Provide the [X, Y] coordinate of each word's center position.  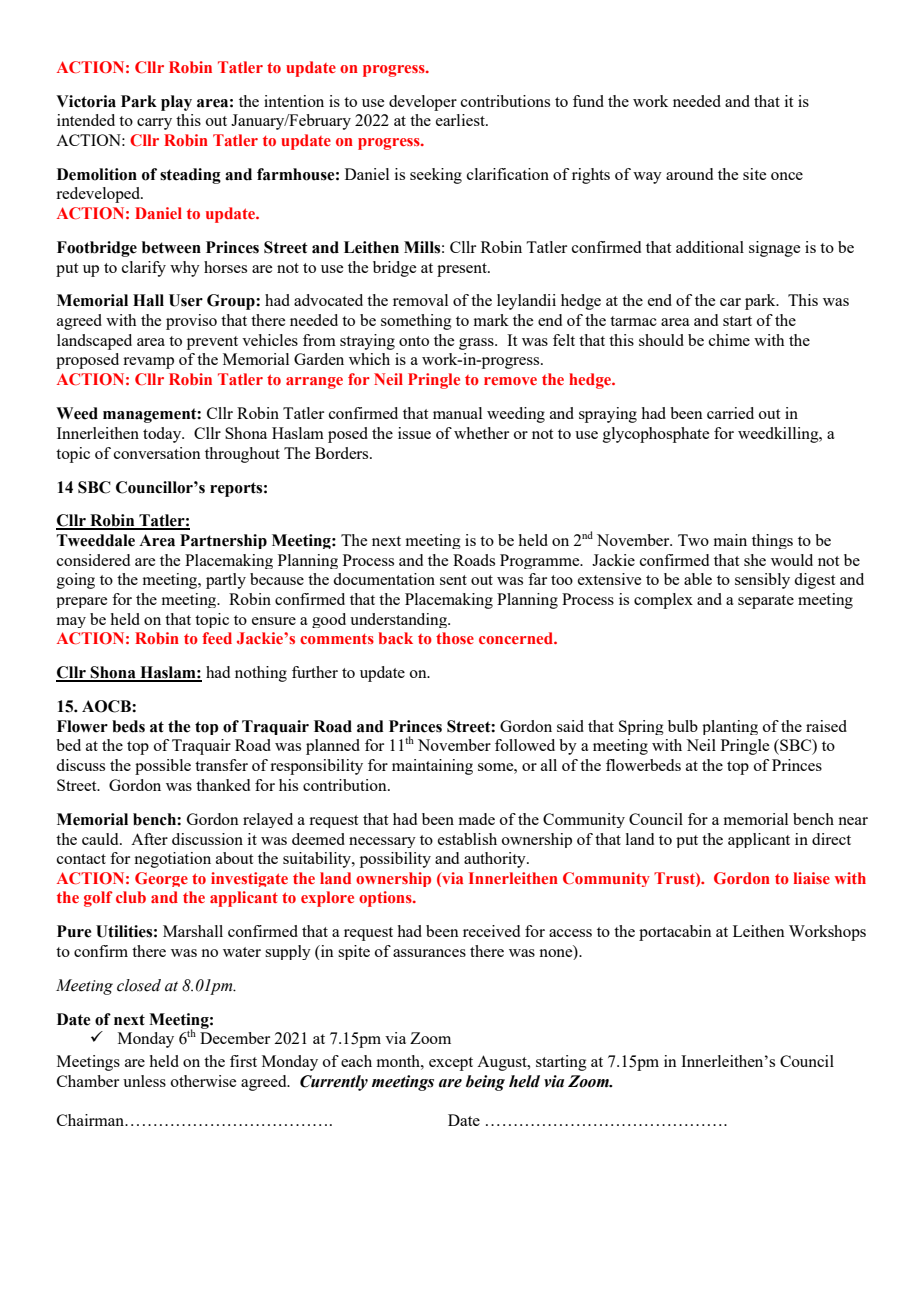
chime [729, 340]
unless [144, 1081]
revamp [148, 363]
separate [766, 602]
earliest [461, 120]
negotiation [172, 860]
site [754, 174]
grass [477, 344]
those [455, 638]
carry [154, 124]
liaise [811, 878]
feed [217, 638]
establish [467, 839]
